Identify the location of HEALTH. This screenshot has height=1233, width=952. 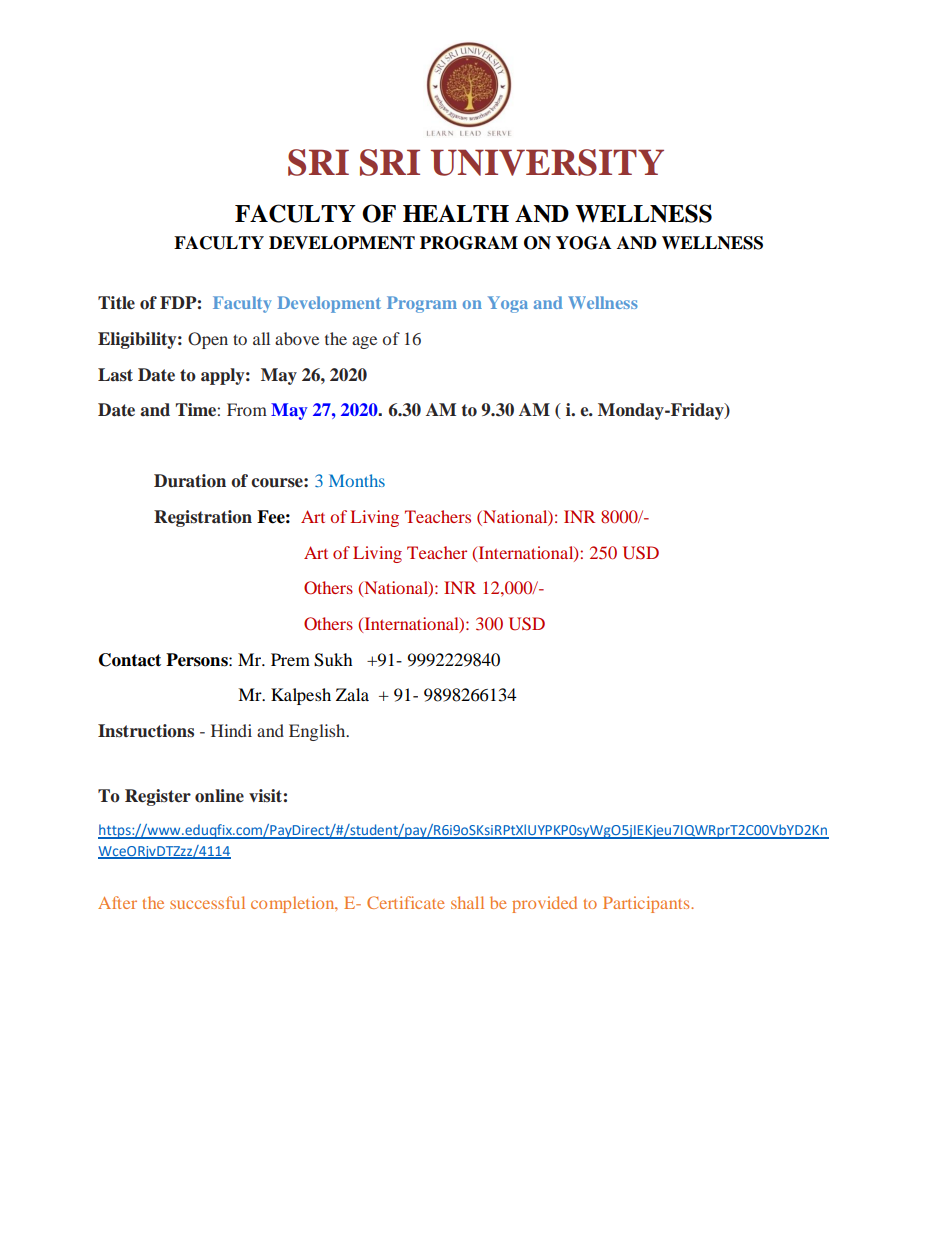
(456, 213).
